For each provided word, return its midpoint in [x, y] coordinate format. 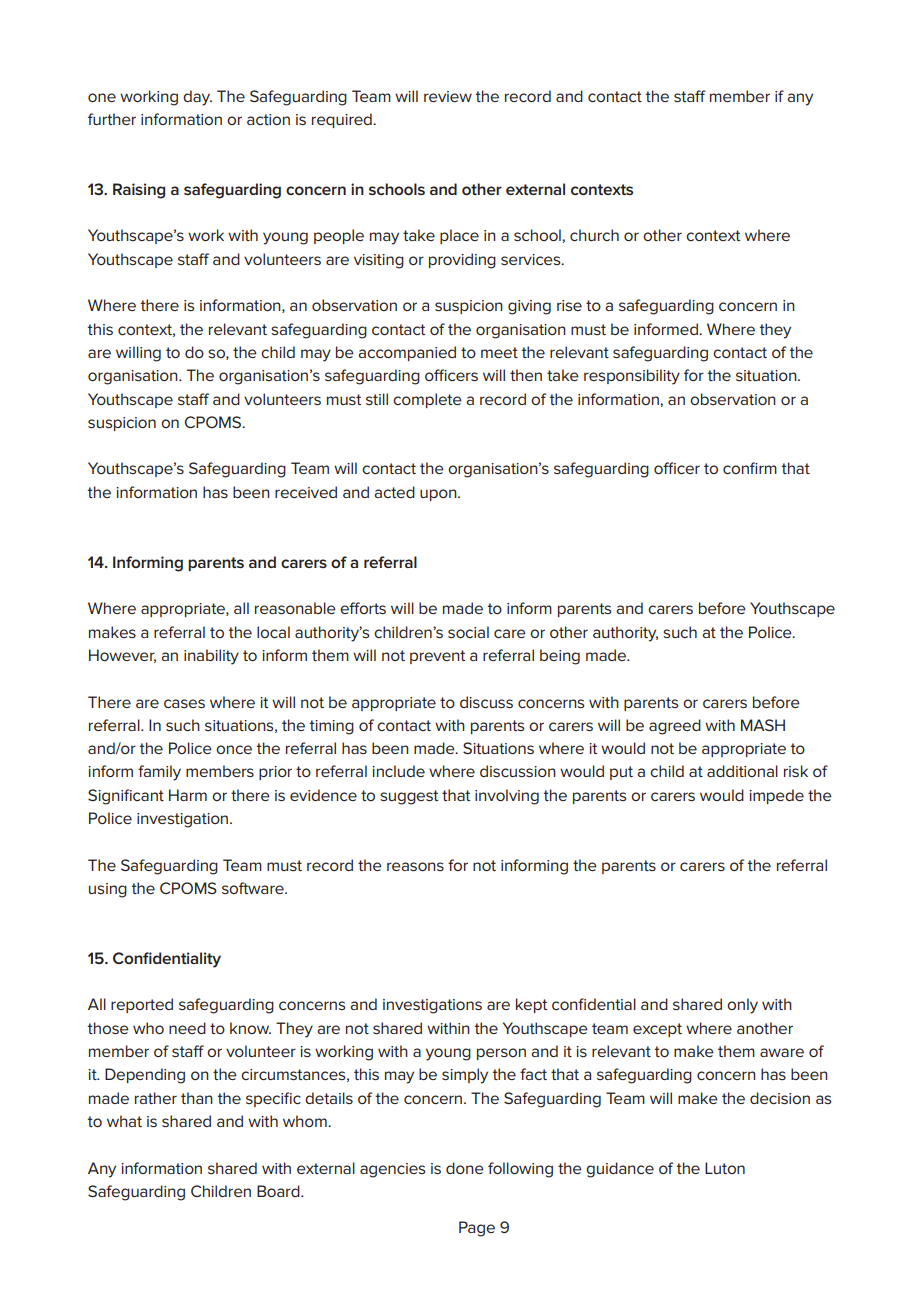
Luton [725, 1168]
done [465, 1168]
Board [279, 1191]
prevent [437, 657]
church [594, 235]
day [197, 98]
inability [211, 657]
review [448, 96]
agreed [675, 727]
